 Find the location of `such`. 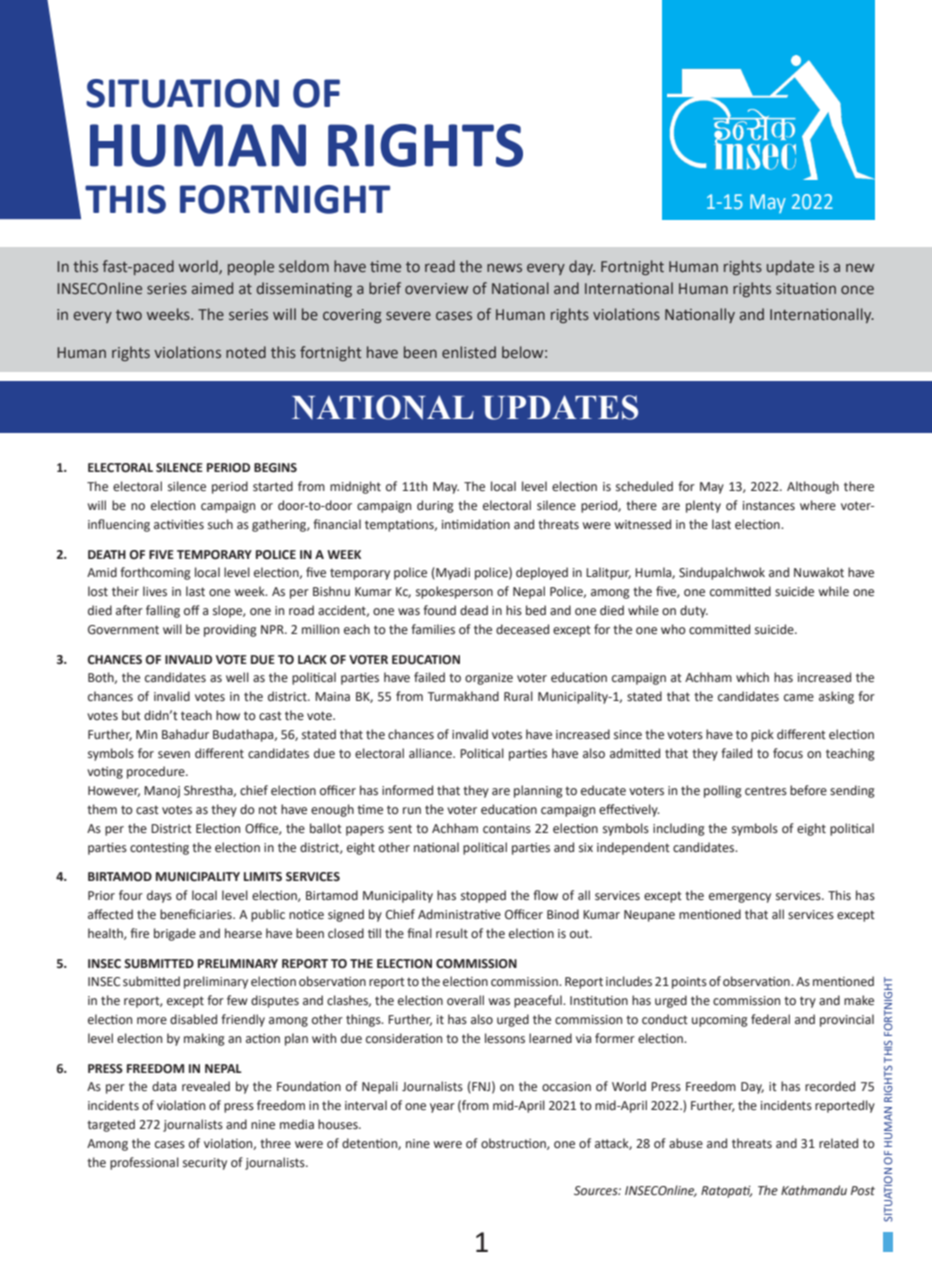

such is located at coordinates (220, 524).
